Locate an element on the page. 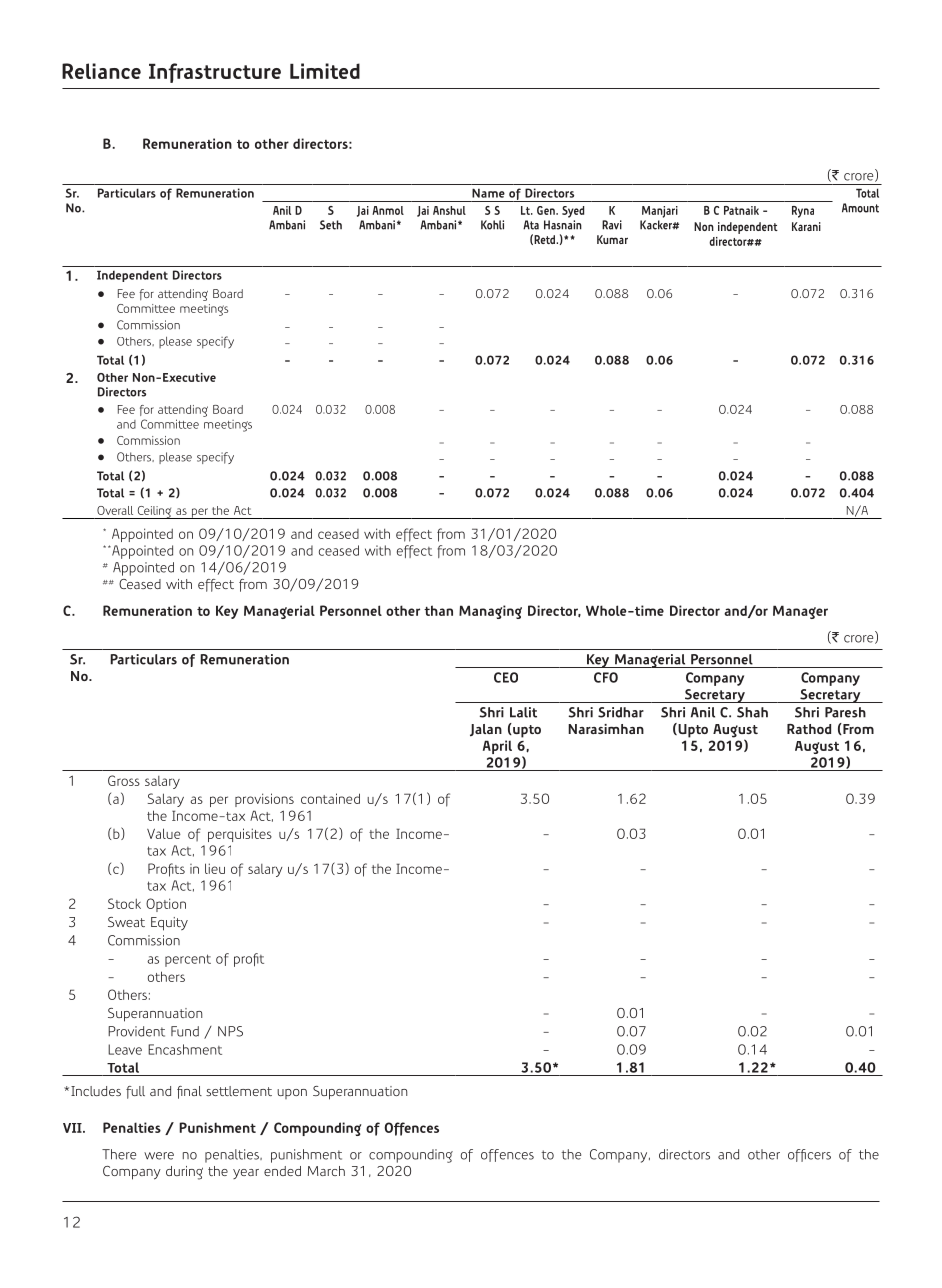 Image resolution: width=942 pixels, height=1288 pixels. Overall is located at coordinates (115, 510).
